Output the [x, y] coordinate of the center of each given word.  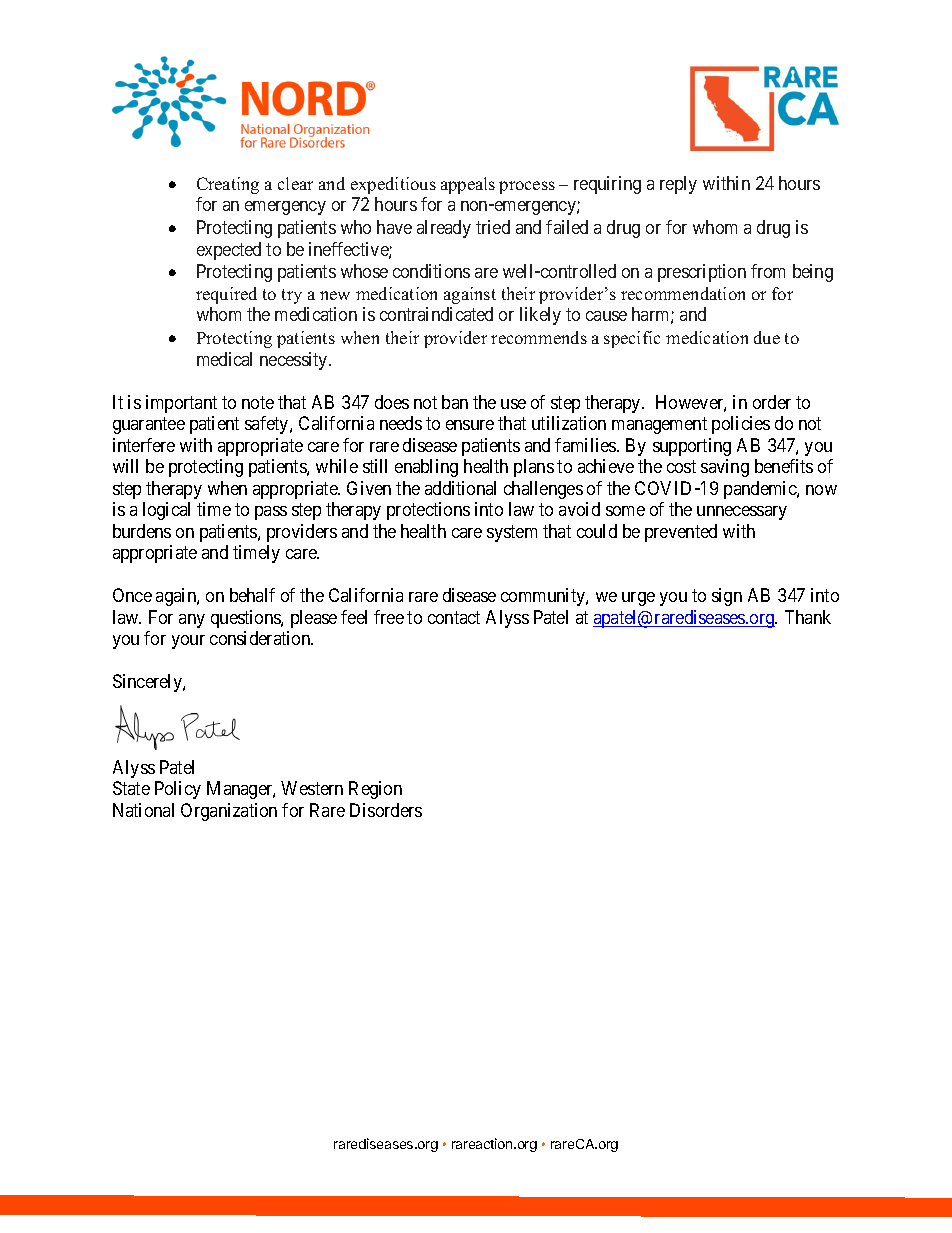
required [226, 295]
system [512, 533]
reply [678, 185]
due [767, 337]
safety [268, 425]
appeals [468, 185]
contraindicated [436, 314]
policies [741, 425]
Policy [178, 790]
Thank [808, 617]
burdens [142, 531]
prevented [681, 533]
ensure [470, 425]
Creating [228, 185]
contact [454, 617]
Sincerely [148, 683]
